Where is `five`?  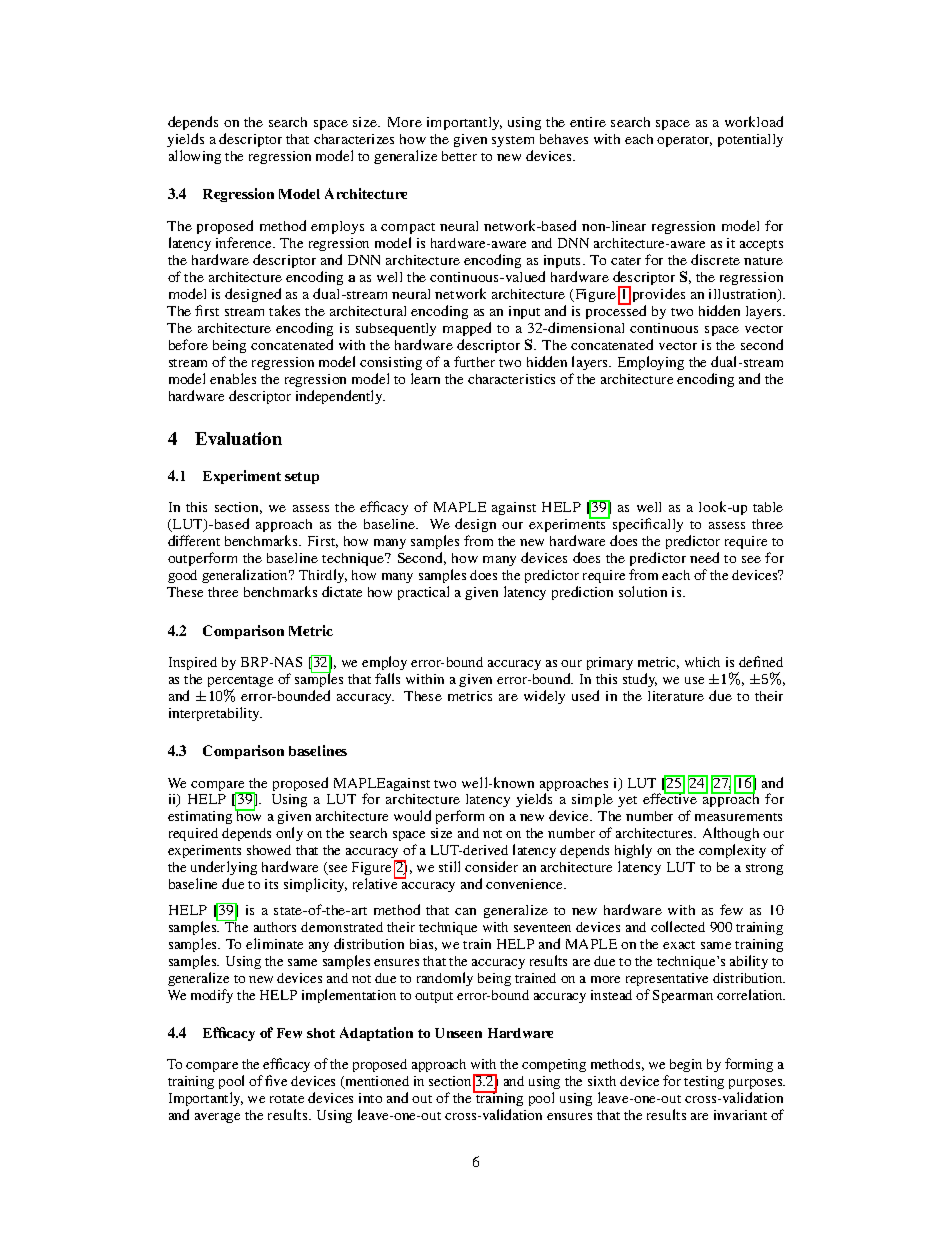
five is located at coordinates (276, 1080).
